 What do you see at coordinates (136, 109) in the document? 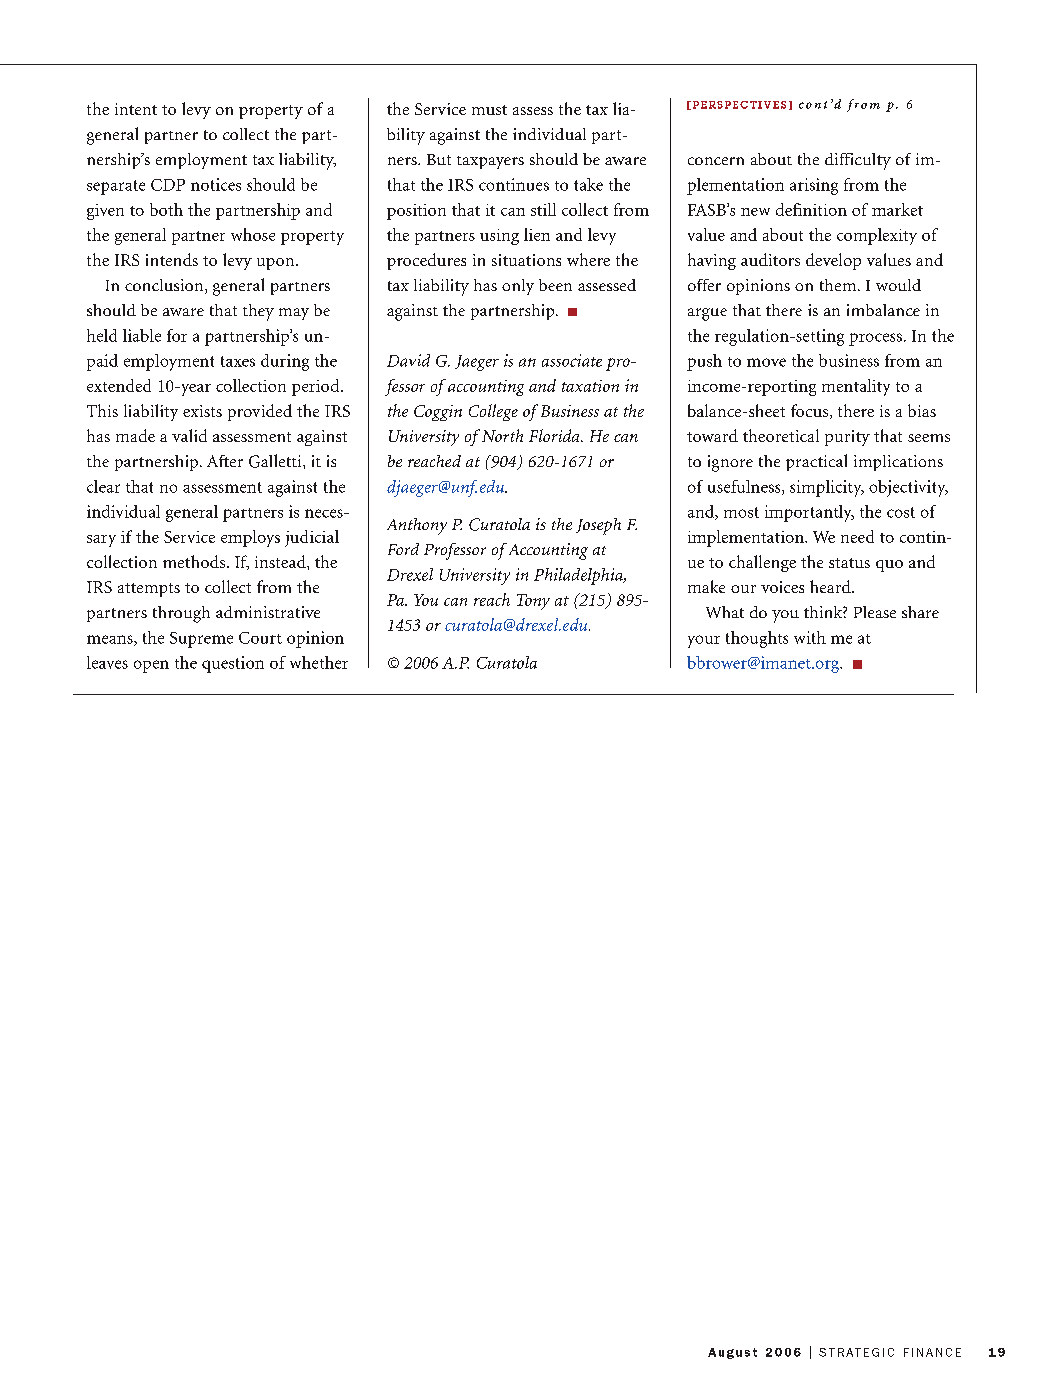
I see `intent` at bounding box center [136, 109].
